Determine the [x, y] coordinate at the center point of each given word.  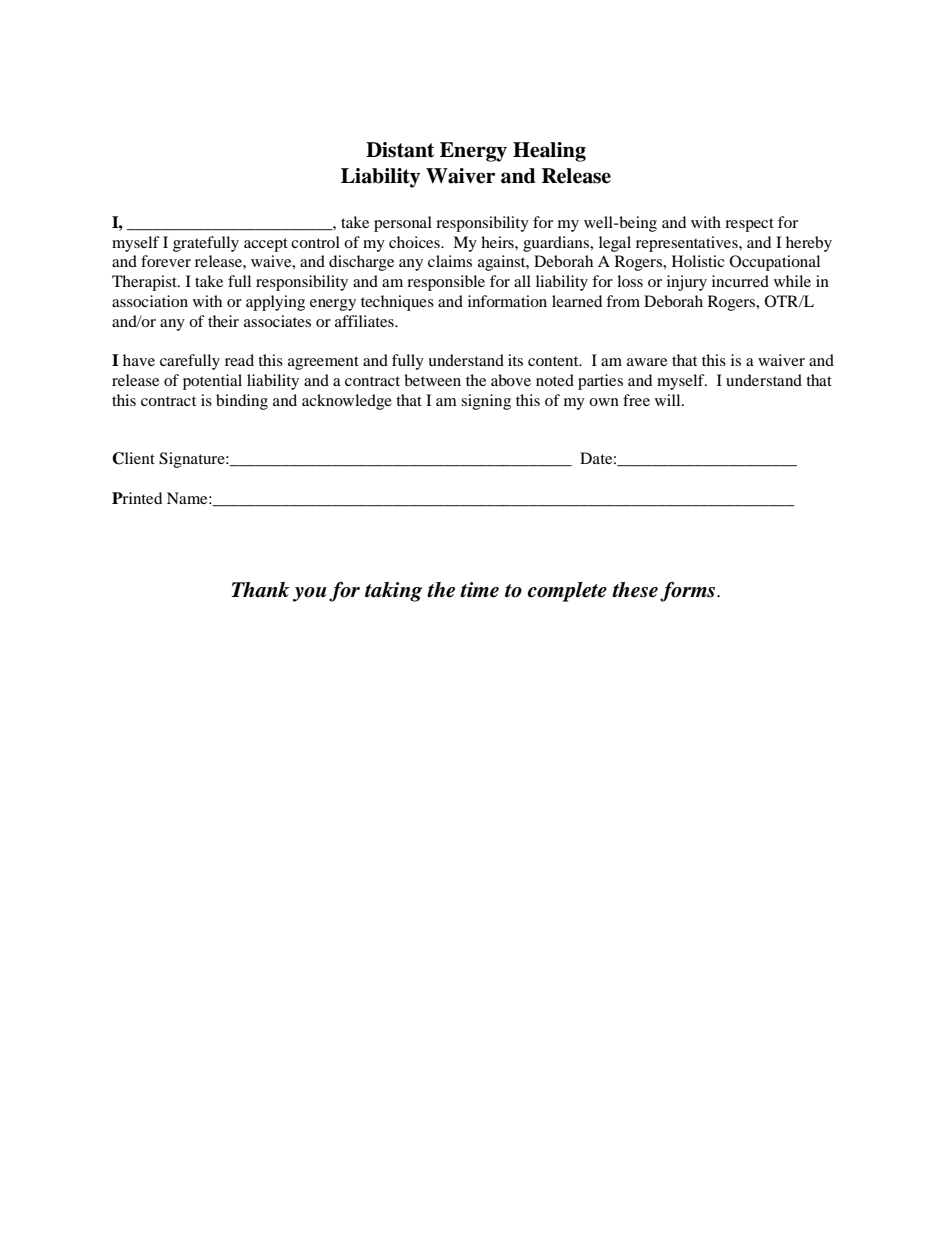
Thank [260, 590]
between [432, 380]
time [479, 590]
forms [689, 592]
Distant [400, 150]
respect [749, 225]
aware [647, 362]
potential [212, 382]
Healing [549, 152]
